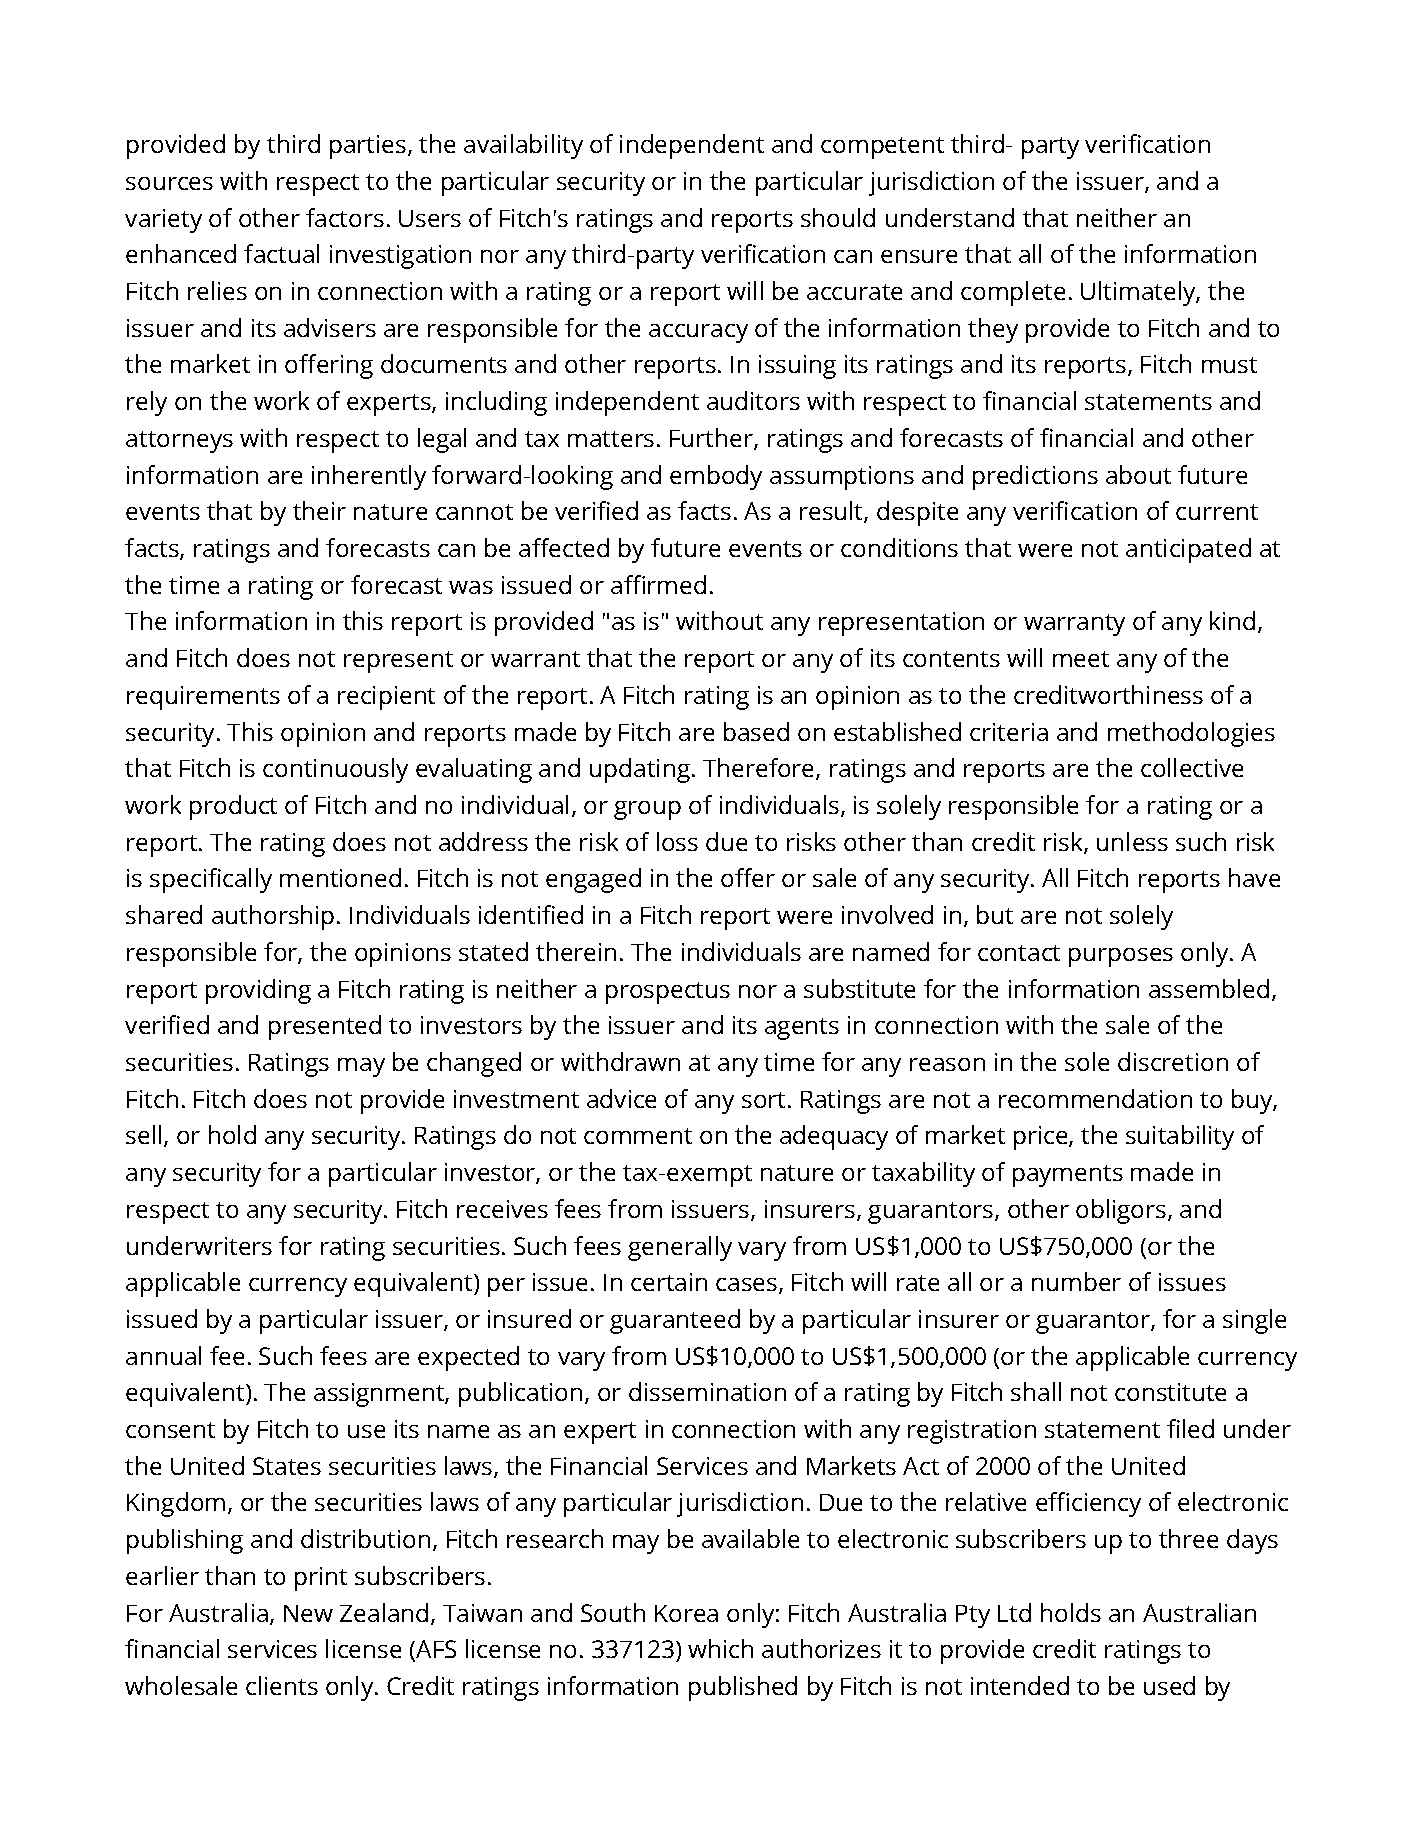  Describe the element at coordinates (640, 770) in the image. I see `updating` at that location.
